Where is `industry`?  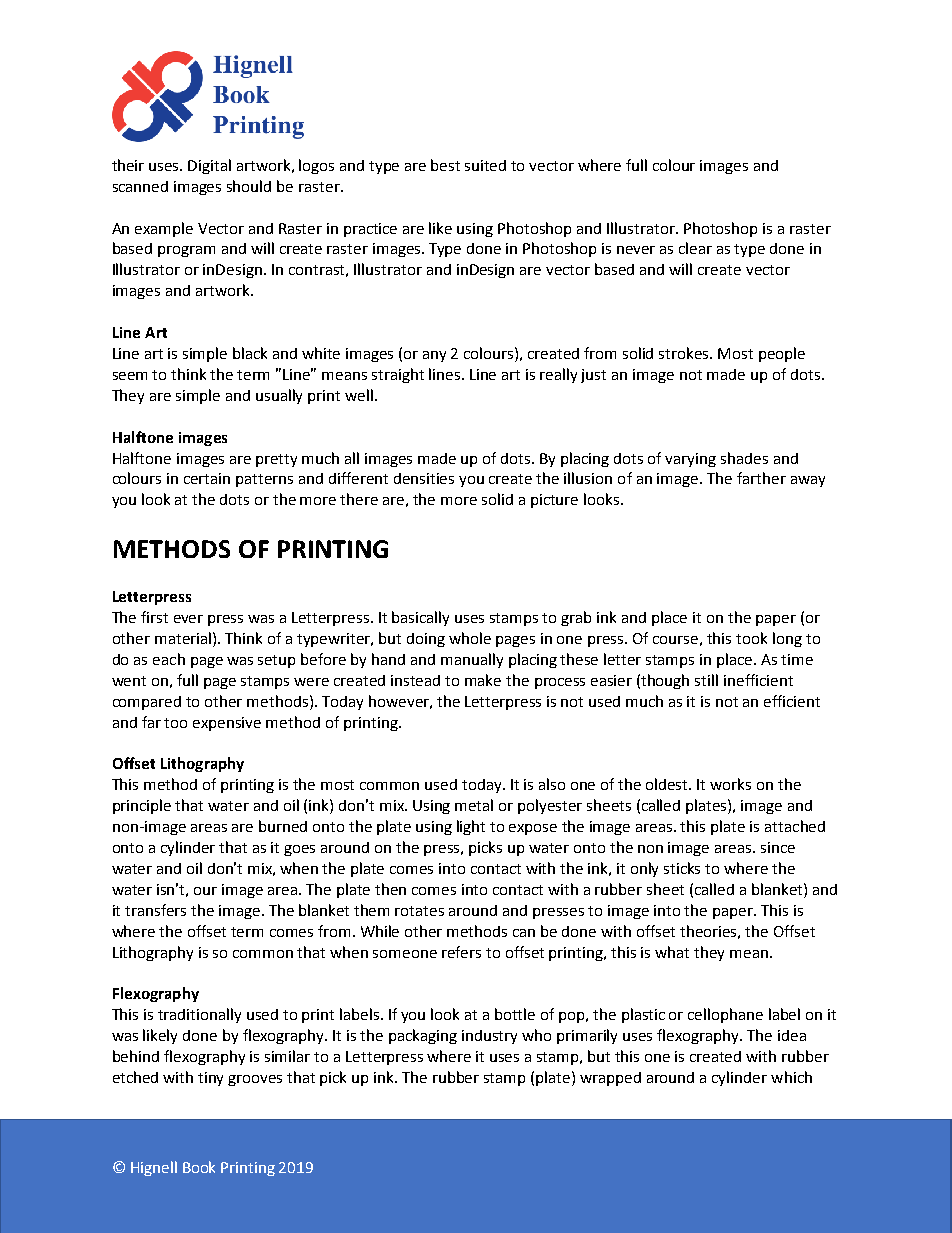
industry is located at coordinates (489, 1037).
